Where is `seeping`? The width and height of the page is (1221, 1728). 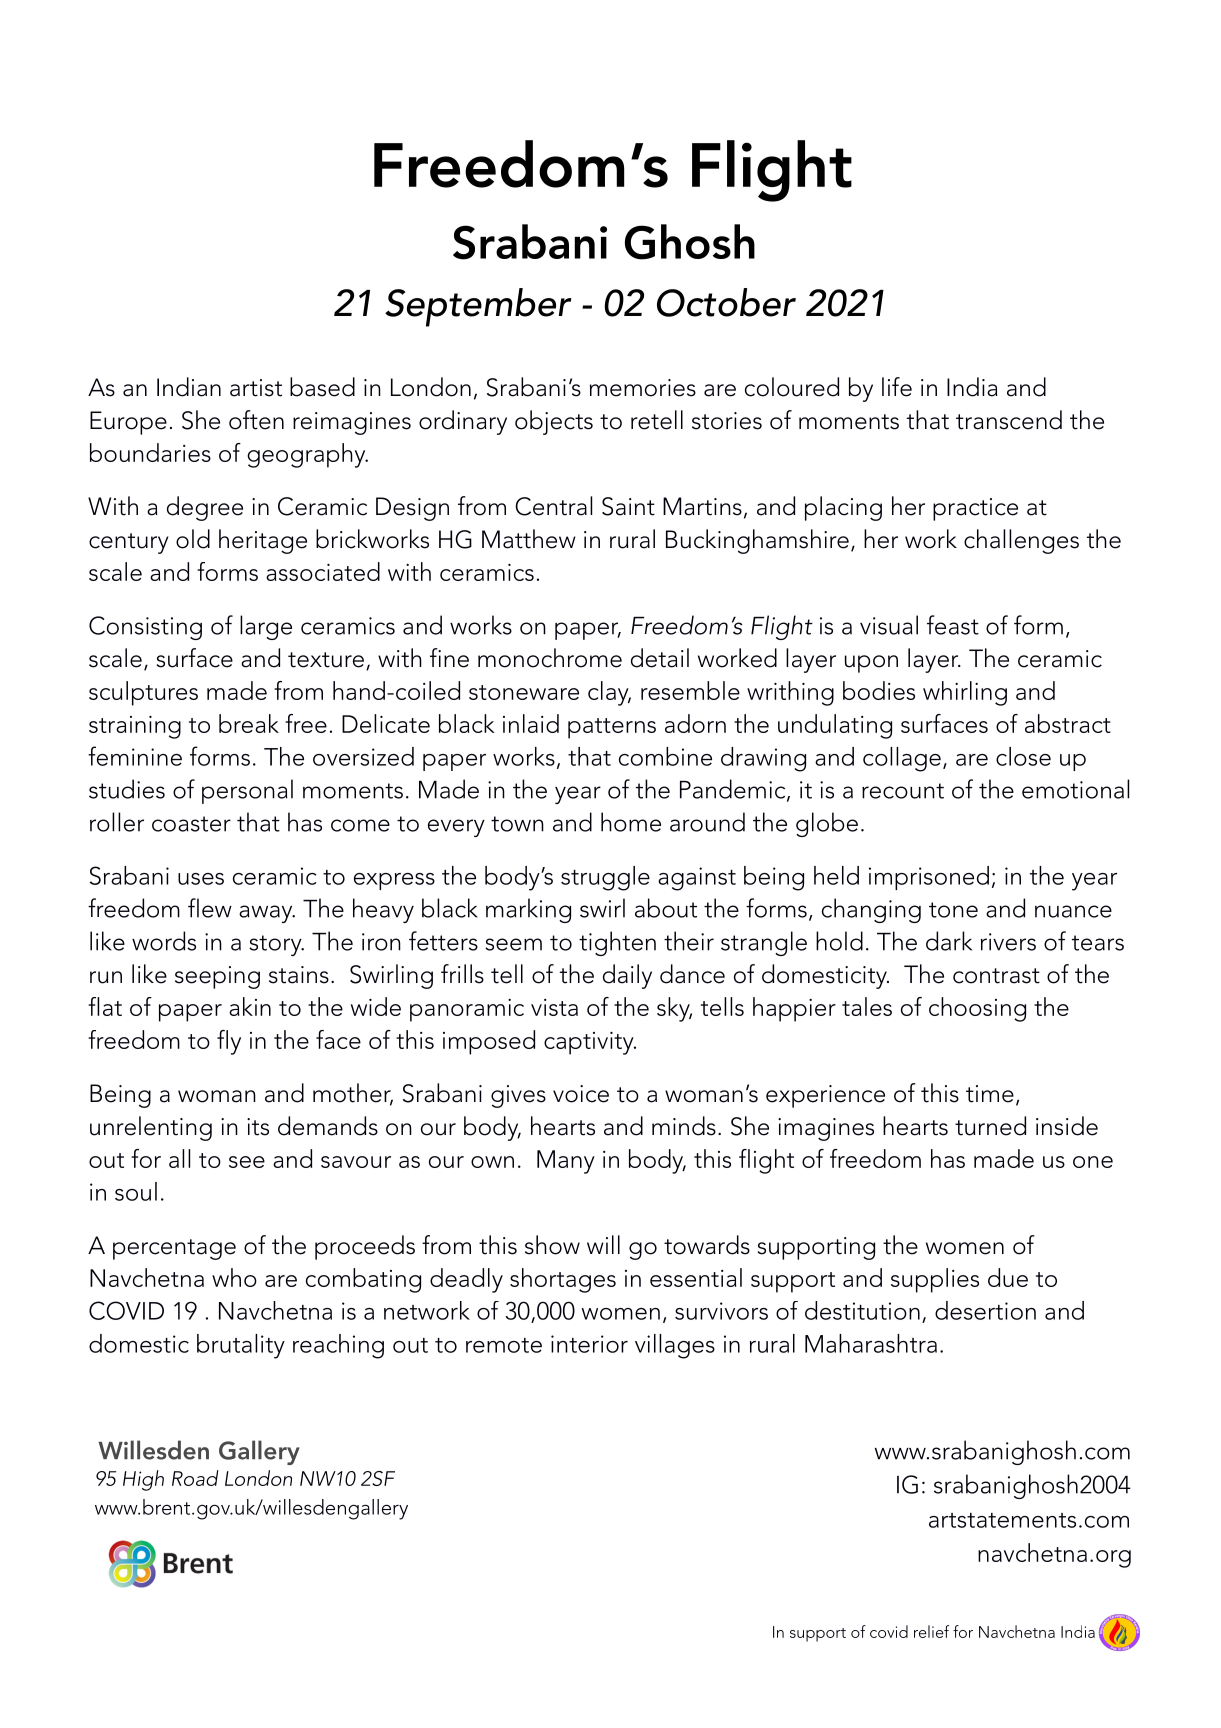 seeping is located at coordinates (217, 977).
